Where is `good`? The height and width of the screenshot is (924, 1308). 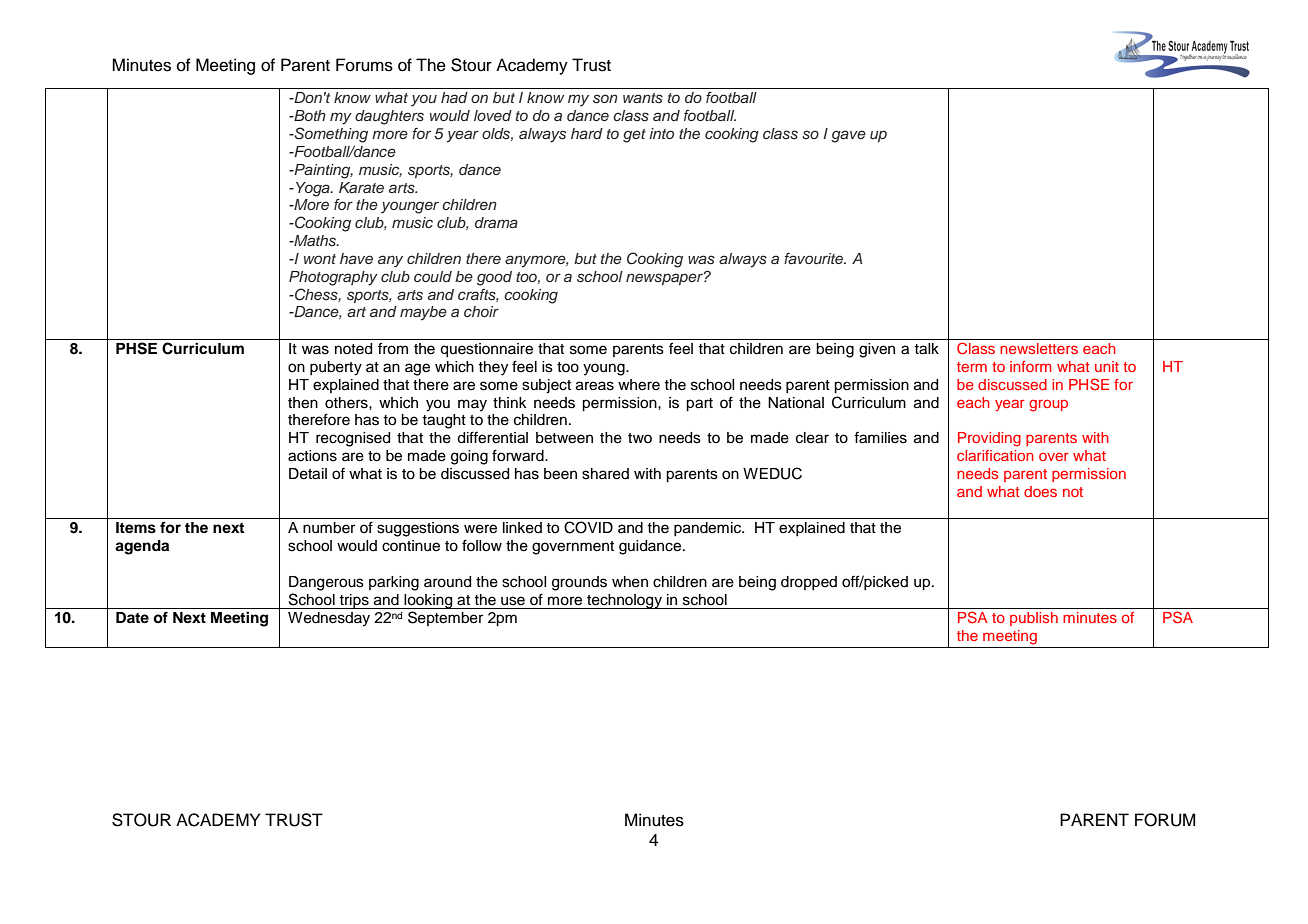
good is located at coordinates (494, 278).
